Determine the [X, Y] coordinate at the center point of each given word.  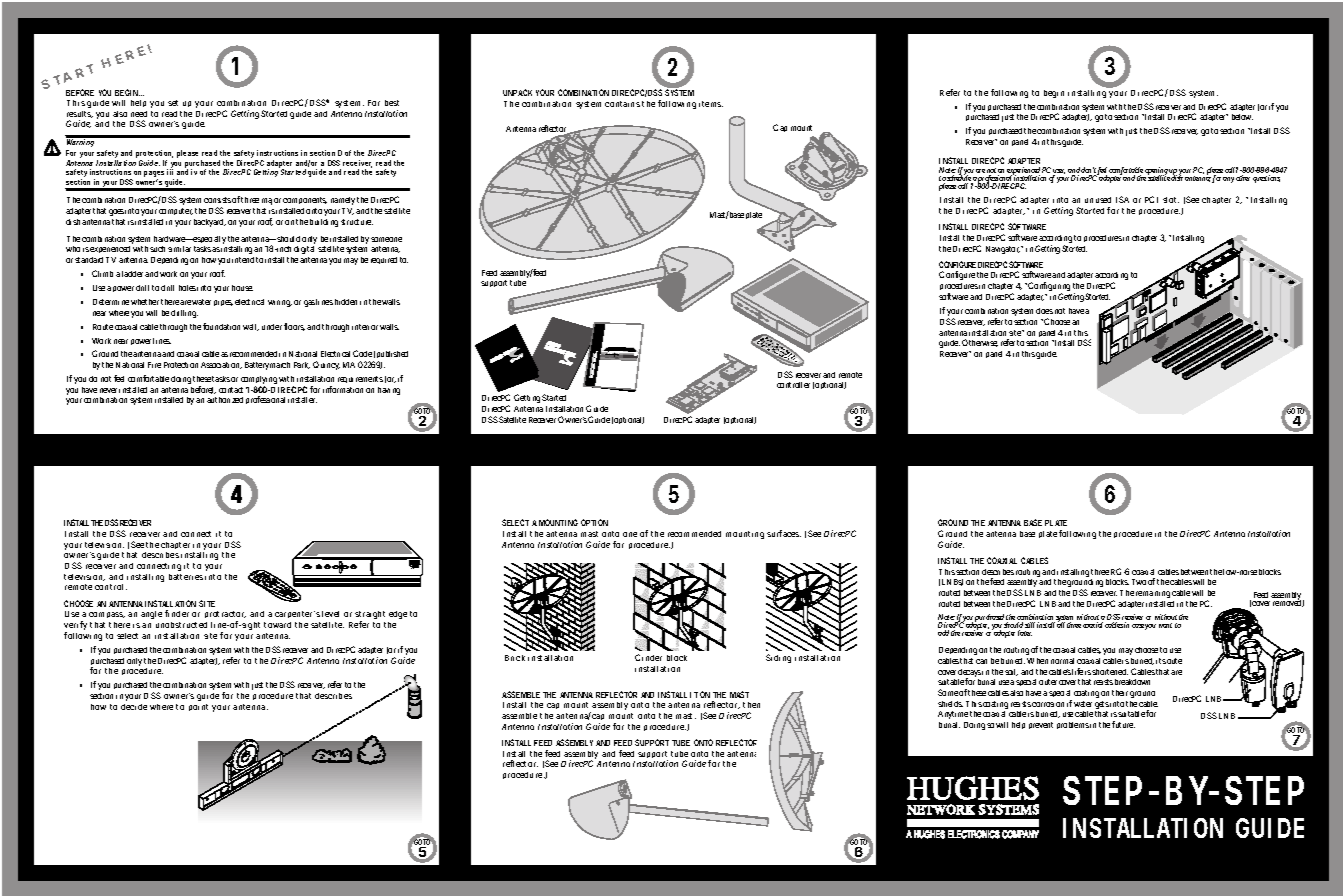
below [1242, 117]
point [198, 707]
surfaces [784, 533]
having [389, 391]
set [173, 103]
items [711, 104]
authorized [225, 400]
